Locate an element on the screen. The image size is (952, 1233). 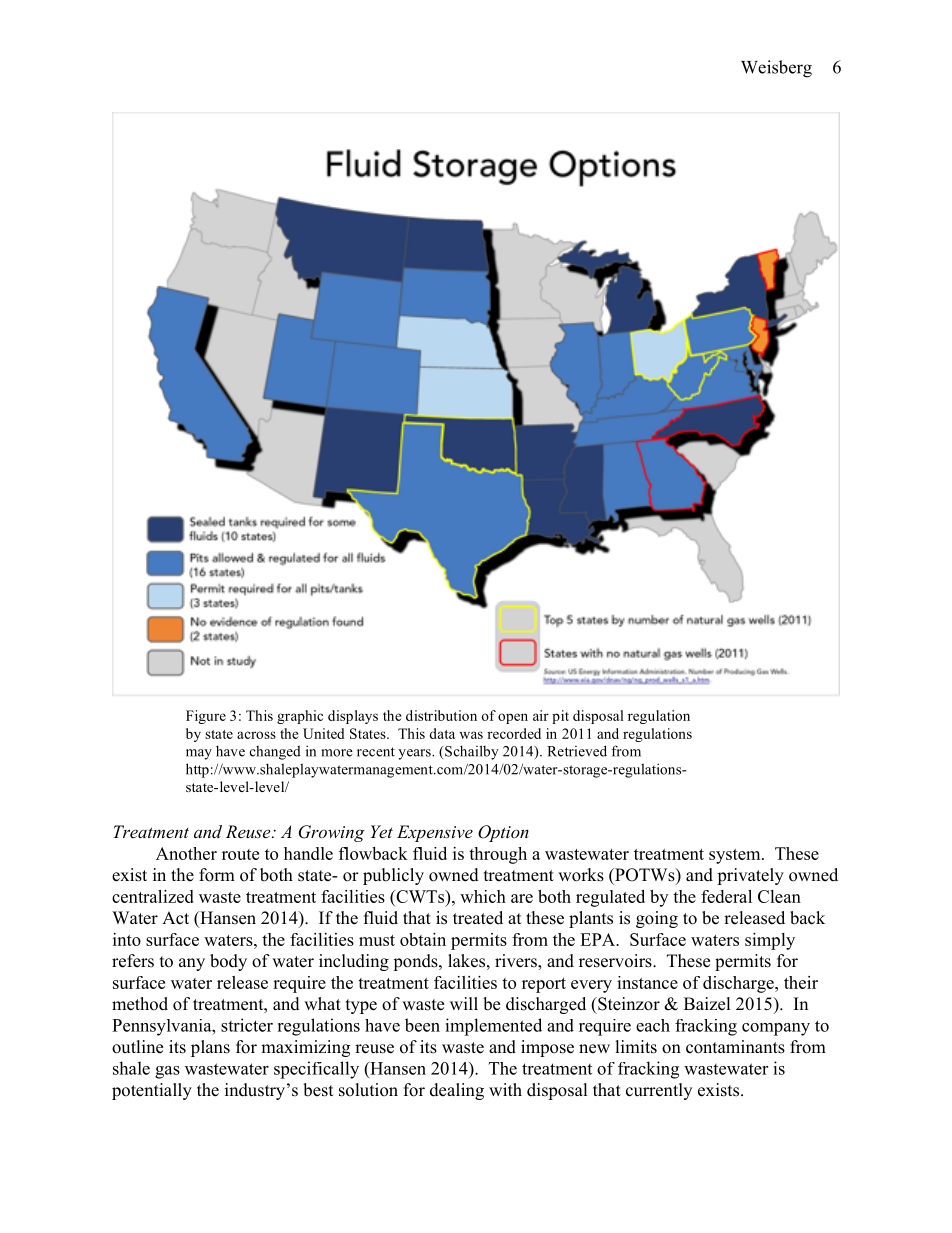
pit is located at coordinates (560, 717).
